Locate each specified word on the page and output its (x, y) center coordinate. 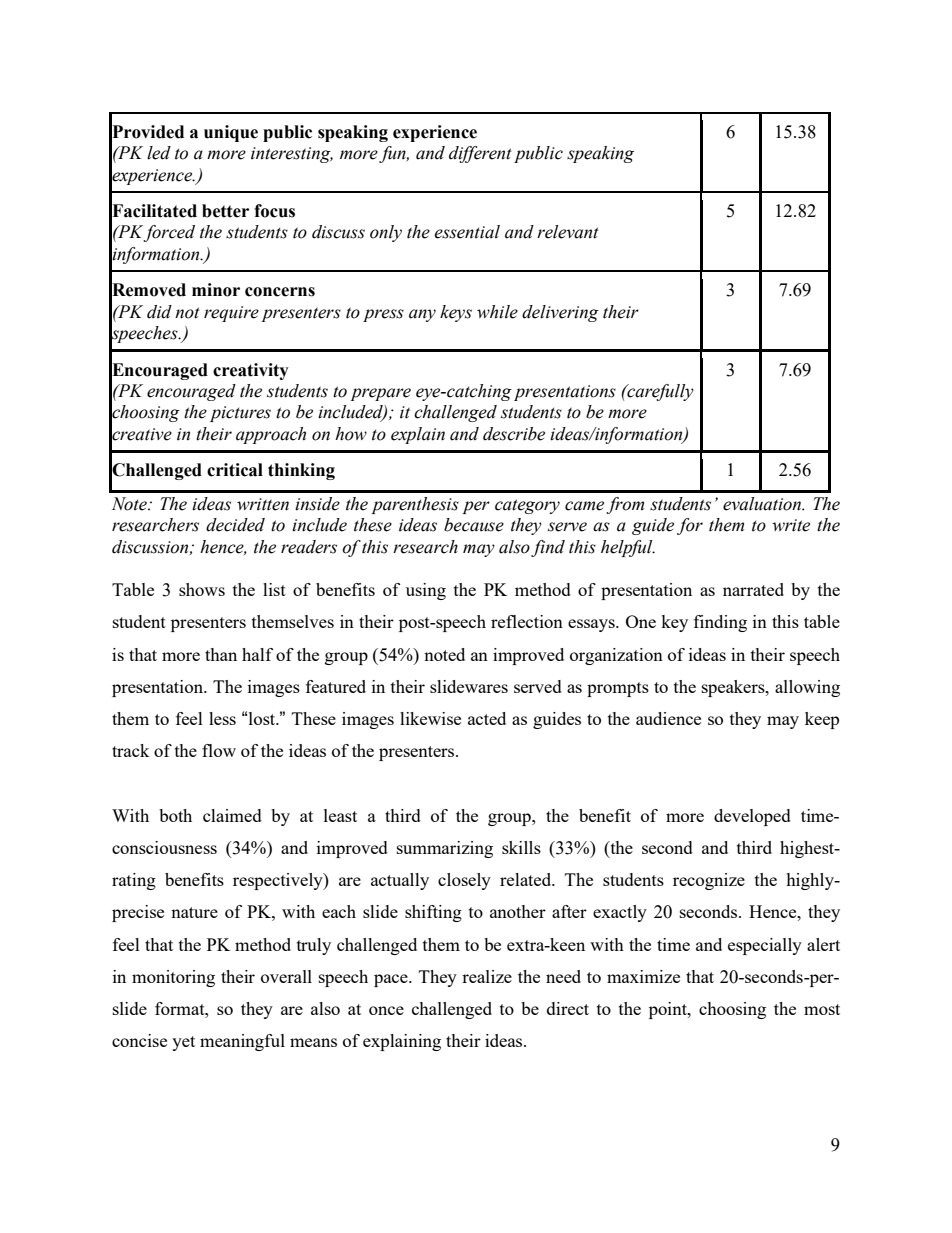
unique (231, 133)
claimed (232, 815)
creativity (251, 371)
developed (752, 817)
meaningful (242, 1042)
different (480, 154)
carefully (659, 392)
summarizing (445, 849)
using (426, 591)
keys (456, 313)
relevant (568, 232)
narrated (753, 589)
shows (202, 589)
